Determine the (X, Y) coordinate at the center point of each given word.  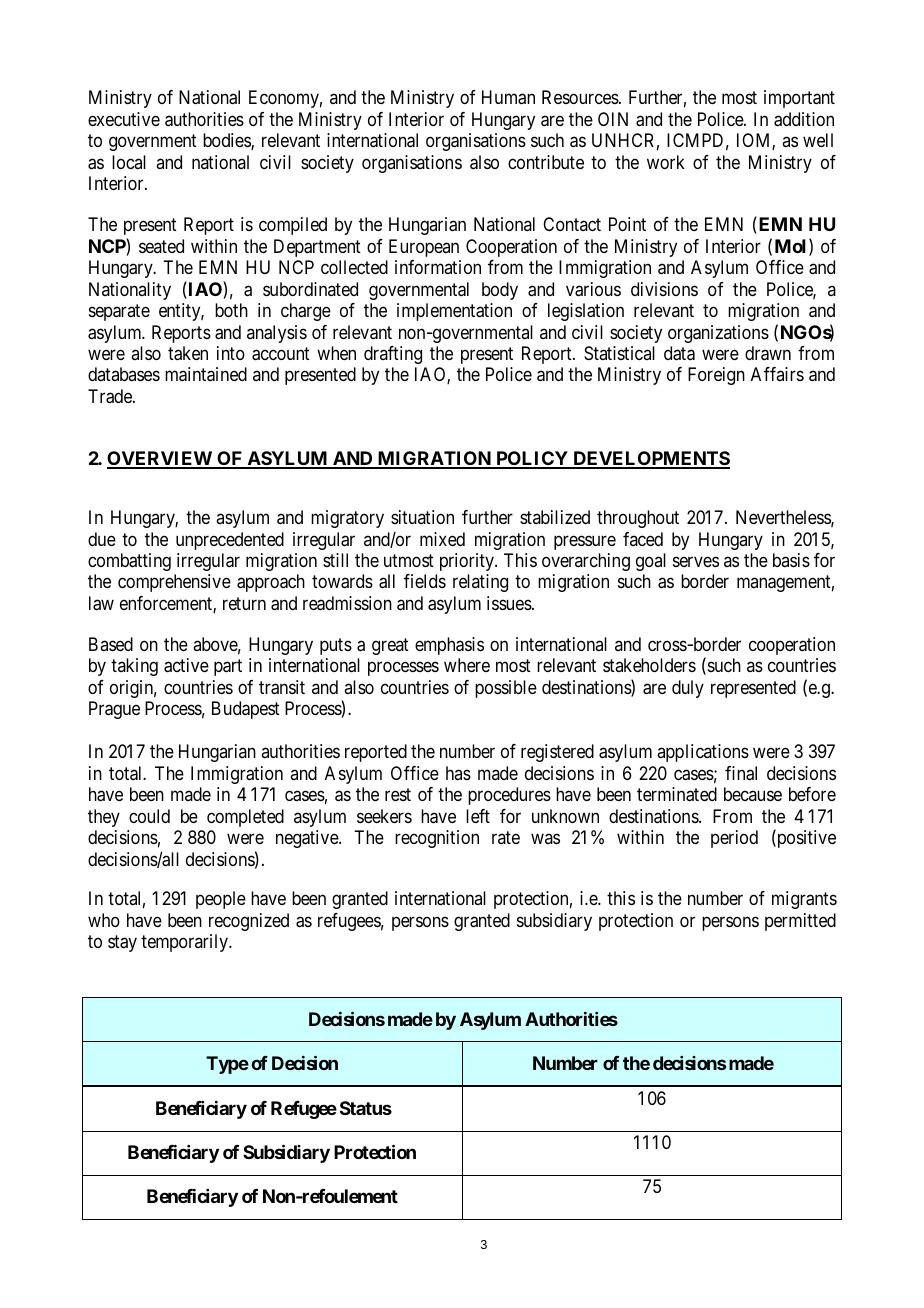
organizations (718, 334)
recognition (437, 839)
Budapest (246, 710)
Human (508, 97)
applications (703, 753)
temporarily (186, 943)
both (231, 310)
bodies (227, 141)
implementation (454, 312)
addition (804, 119)
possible (506, 689)
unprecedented (230, 541)
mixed (442, 539)
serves (696, 562)
